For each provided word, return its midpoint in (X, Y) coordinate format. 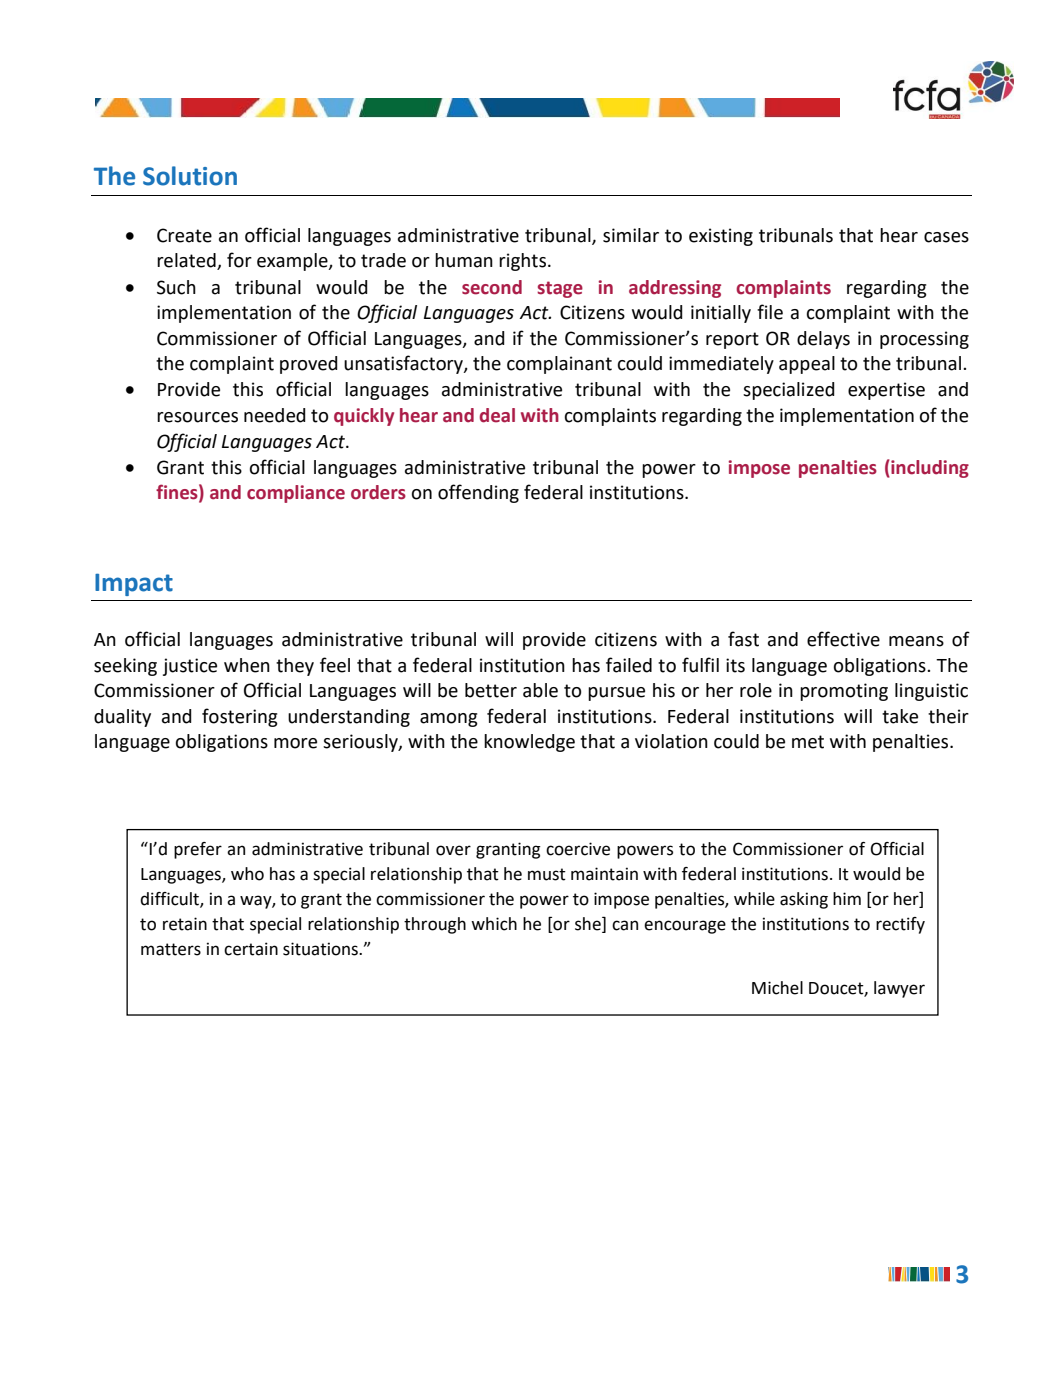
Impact (134, 584)
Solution (190, 176)
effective (843, 639)
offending (478, 493)
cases (946, 237)
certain (251, 949)
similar (631, 235)
